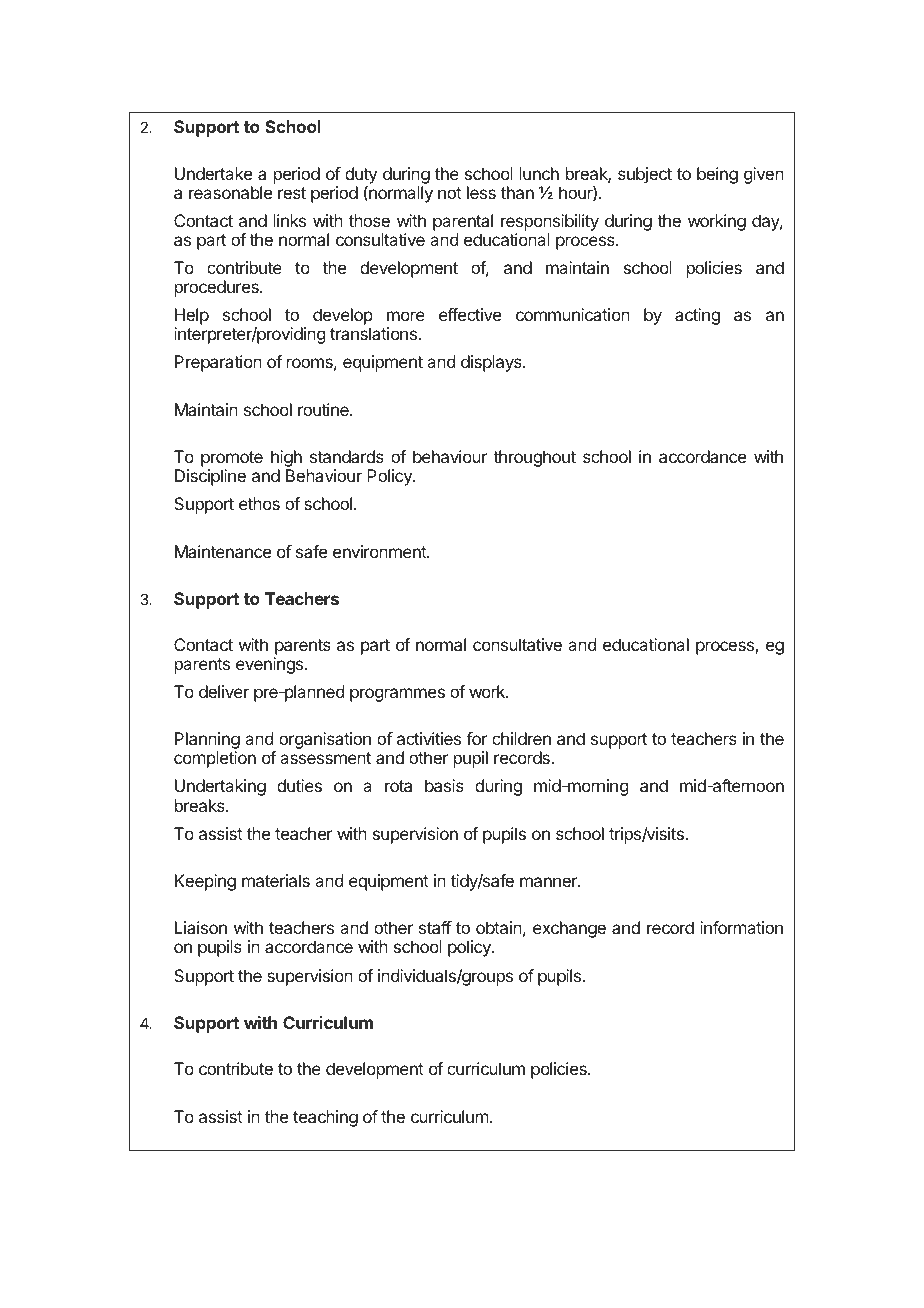  I want to click on less, so click(481, 192).
